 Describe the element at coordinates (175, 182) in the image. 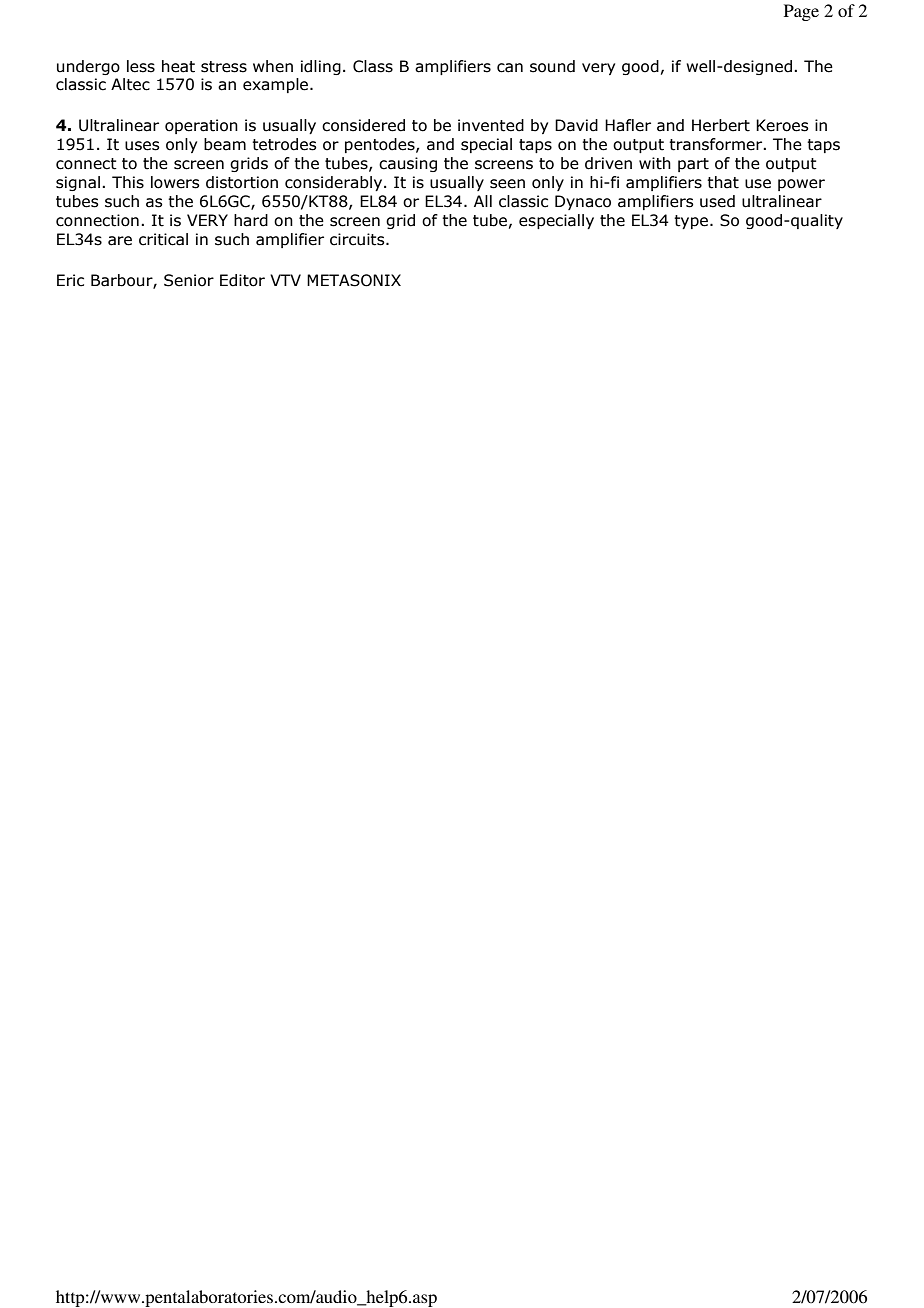

I see `lowers` at that location.
